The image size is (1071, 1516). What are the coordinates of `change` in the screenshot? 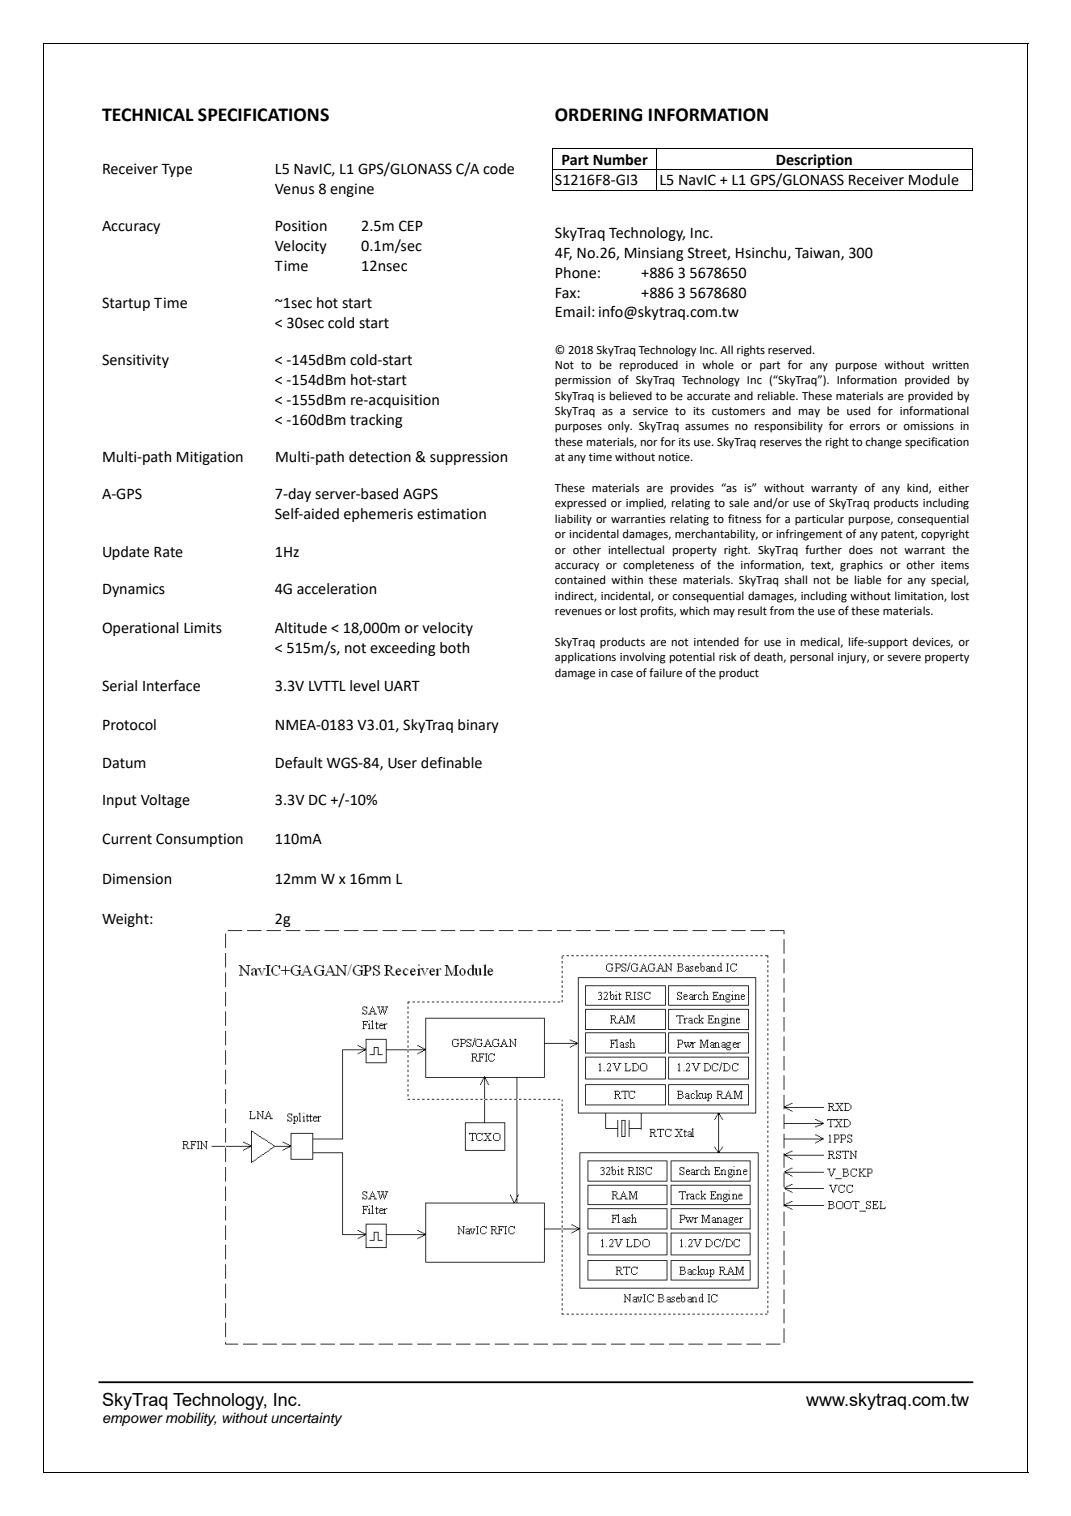 It's located at (883, 443).
